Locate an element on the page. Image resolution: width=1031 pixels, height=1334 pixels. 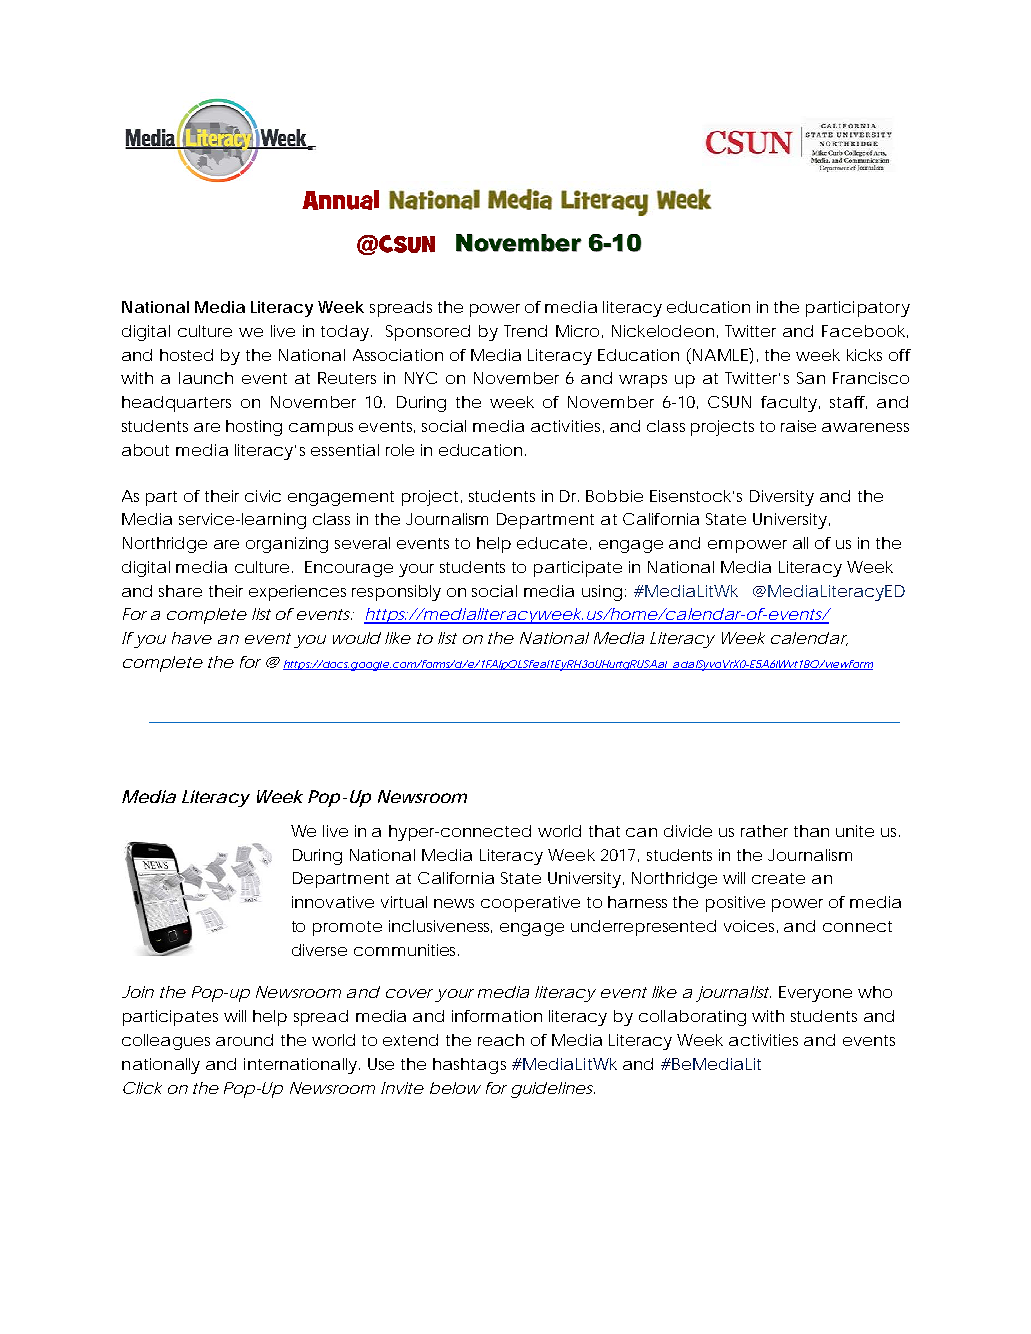
Everyone is located at coordinates (815, 994).
